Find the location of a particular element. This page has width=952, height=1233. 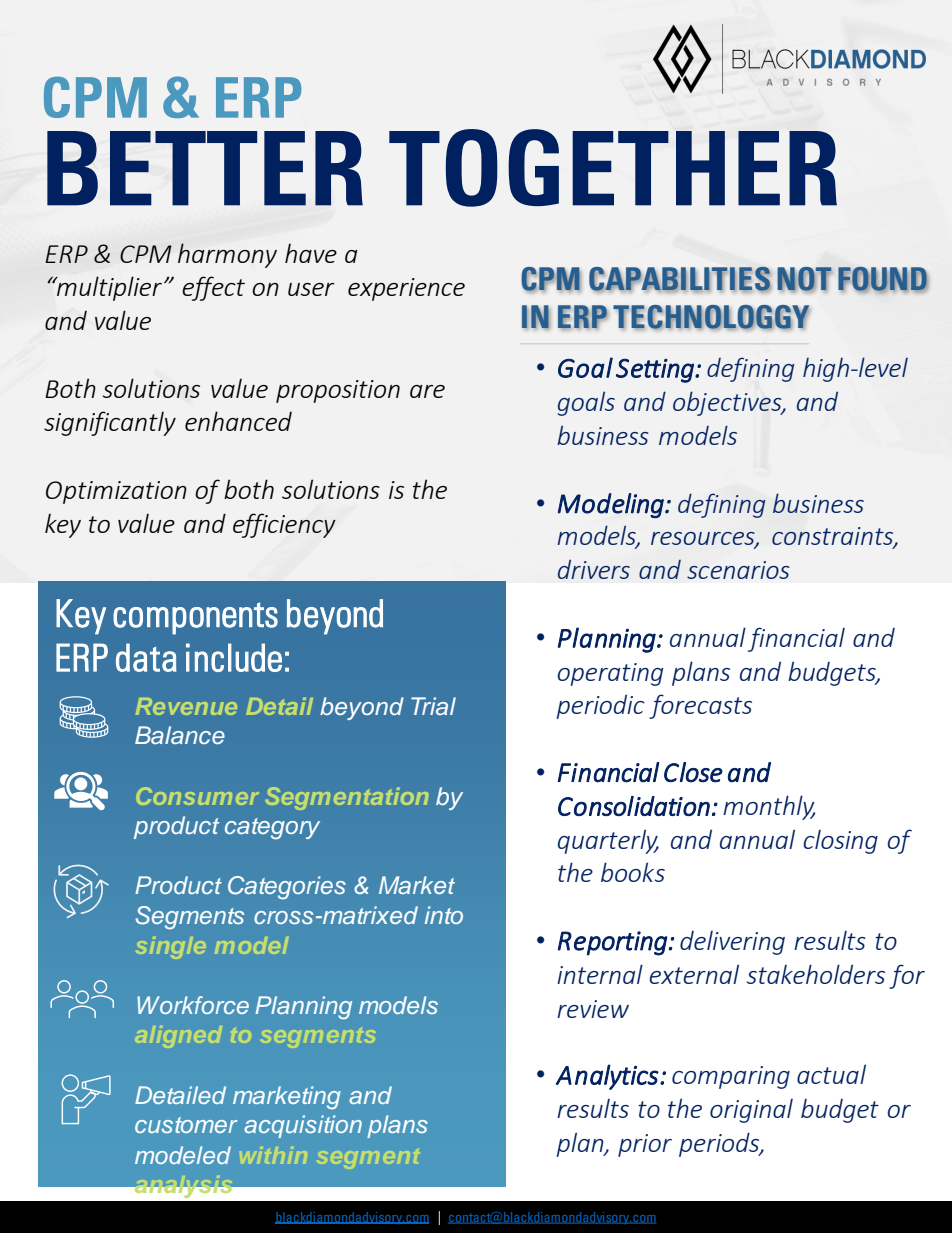

Consumer is located at coordinates (197, 796).
